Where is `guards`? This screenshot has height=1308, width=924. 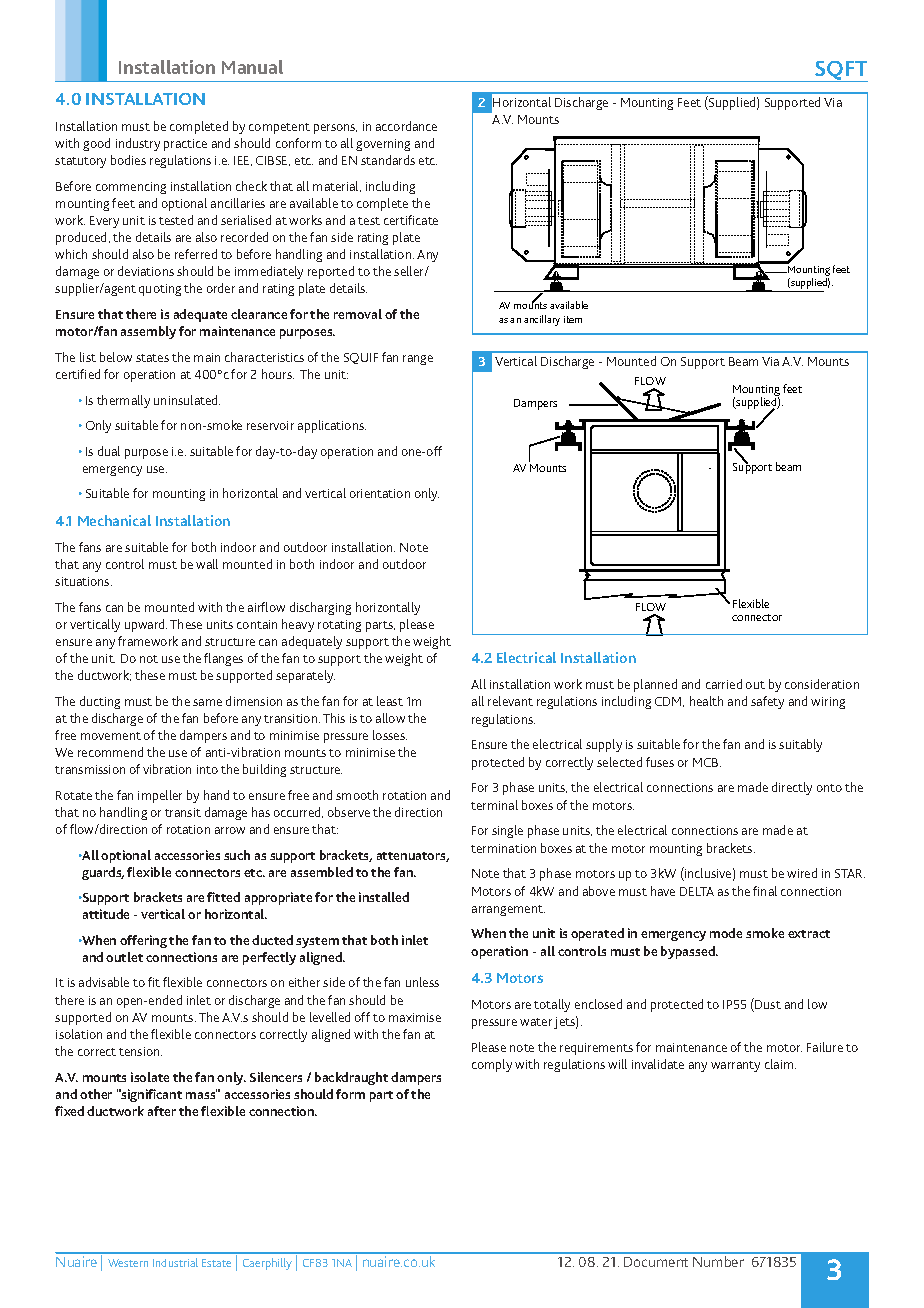 guards is located at coordinates (103, 873).
